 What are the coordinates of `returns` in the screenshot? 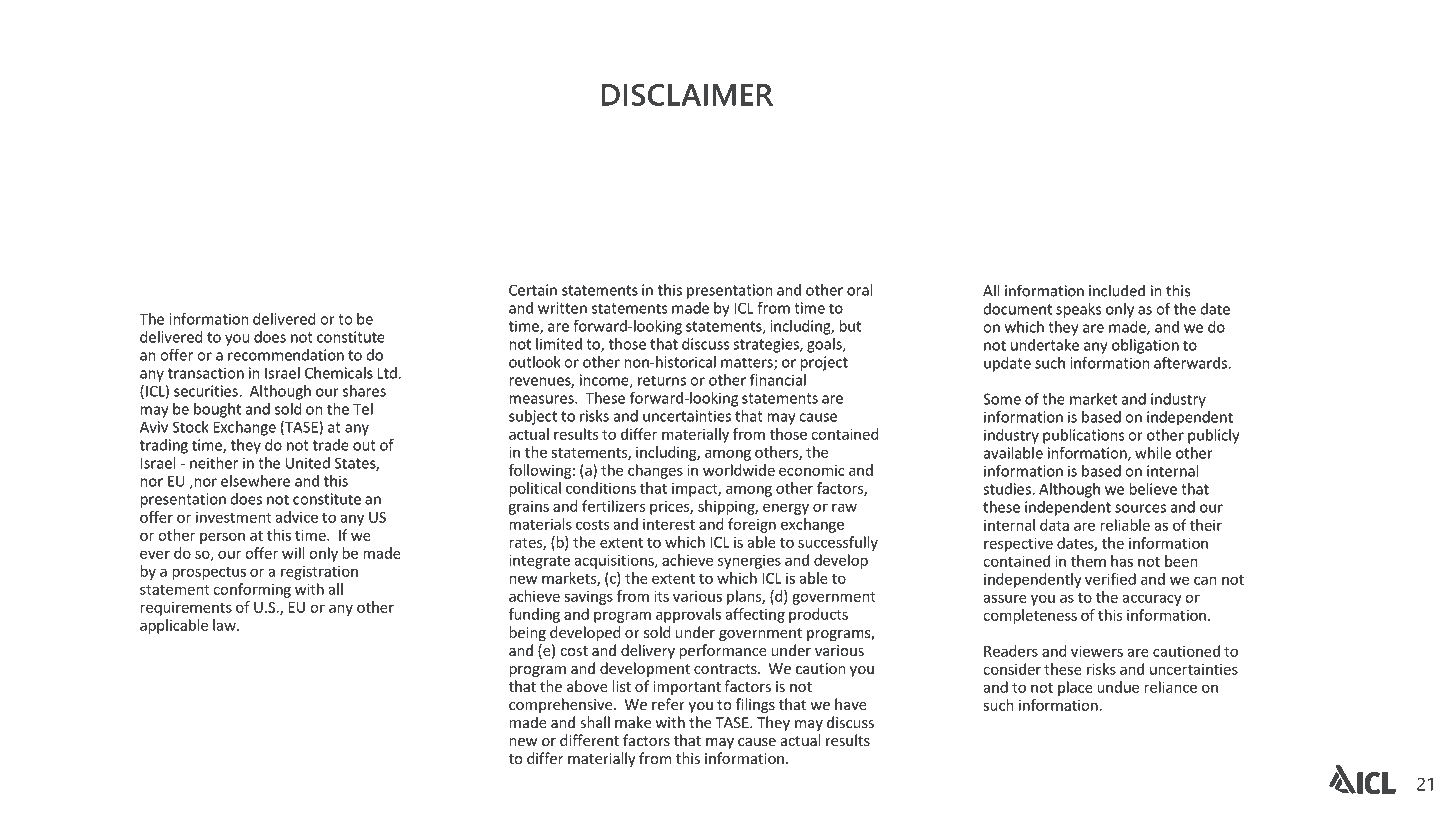 It's located at (662, 380).
